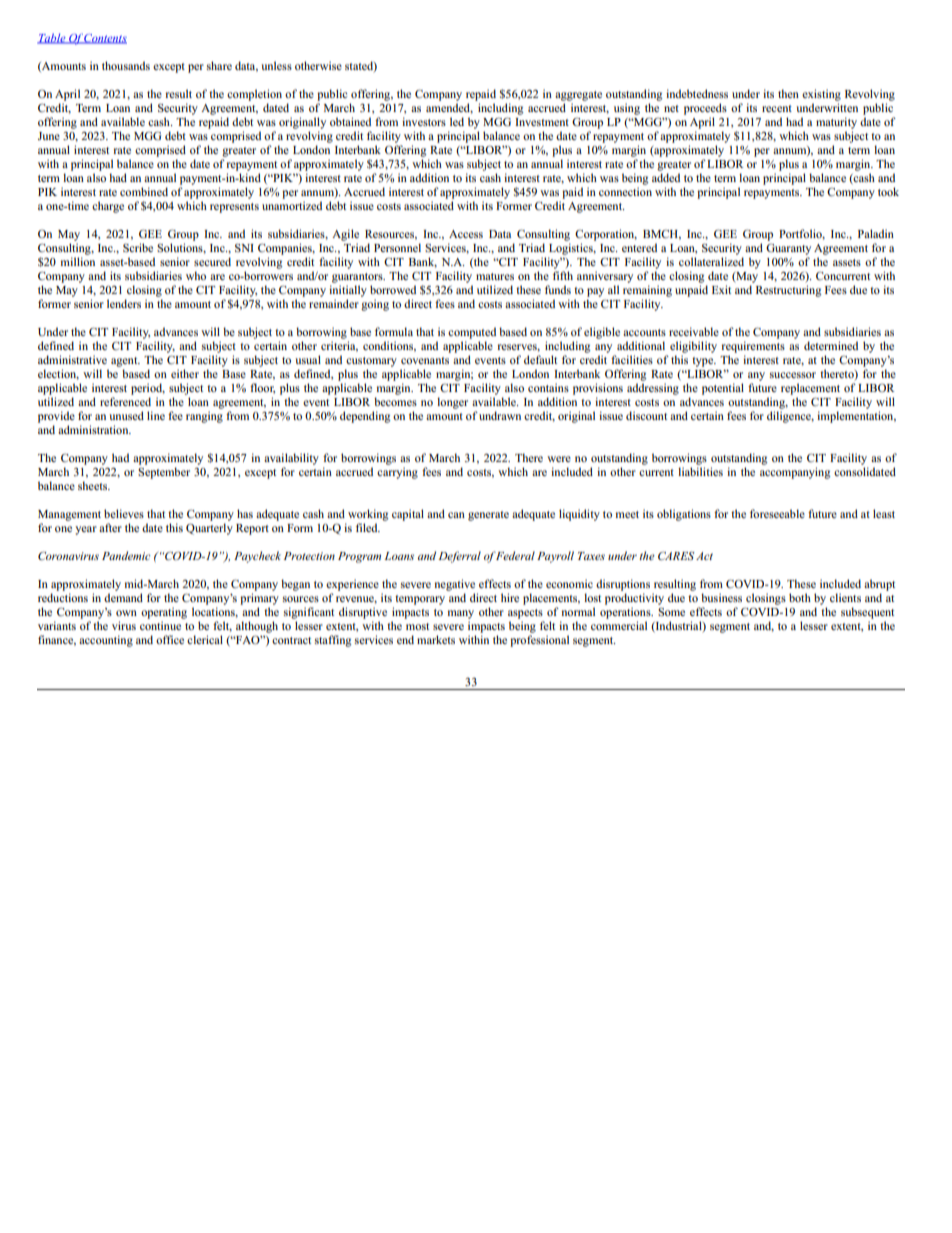 Image resolution: width=952 pixels, height=1233 pixels. Describe the element at coordinates (160, 625) in the screenshot. I see `continue` at that location.
